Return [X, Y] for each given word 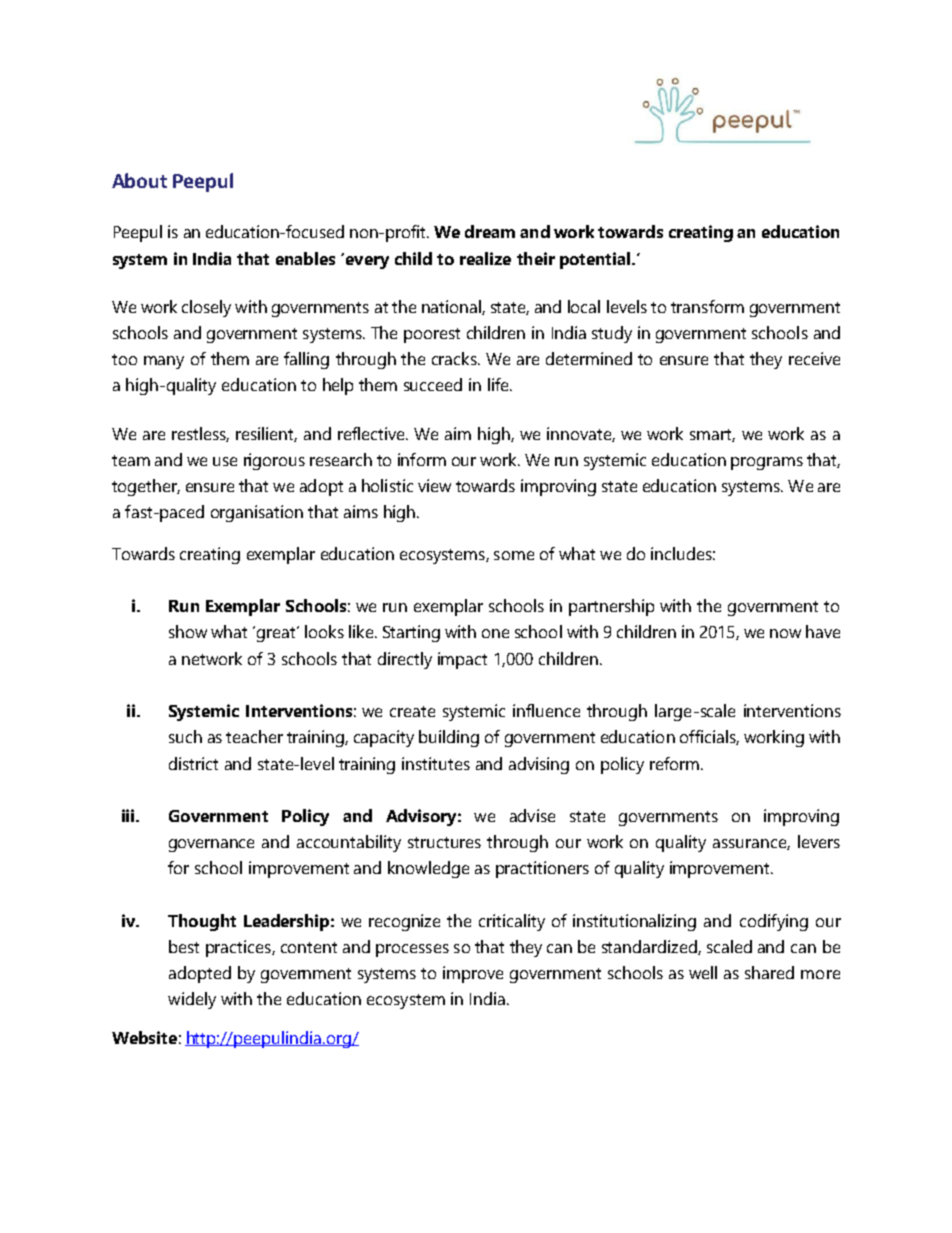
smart [712, 435]
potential [596, 260]
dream [490, 231]
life [499, 384]
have [823, 631]
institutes [436, 763]
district [193, 763]
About [139, 180]
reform [674, 763]
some [514, 555]
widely [192, 1000]
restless [200, 434]
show [188, 631]
